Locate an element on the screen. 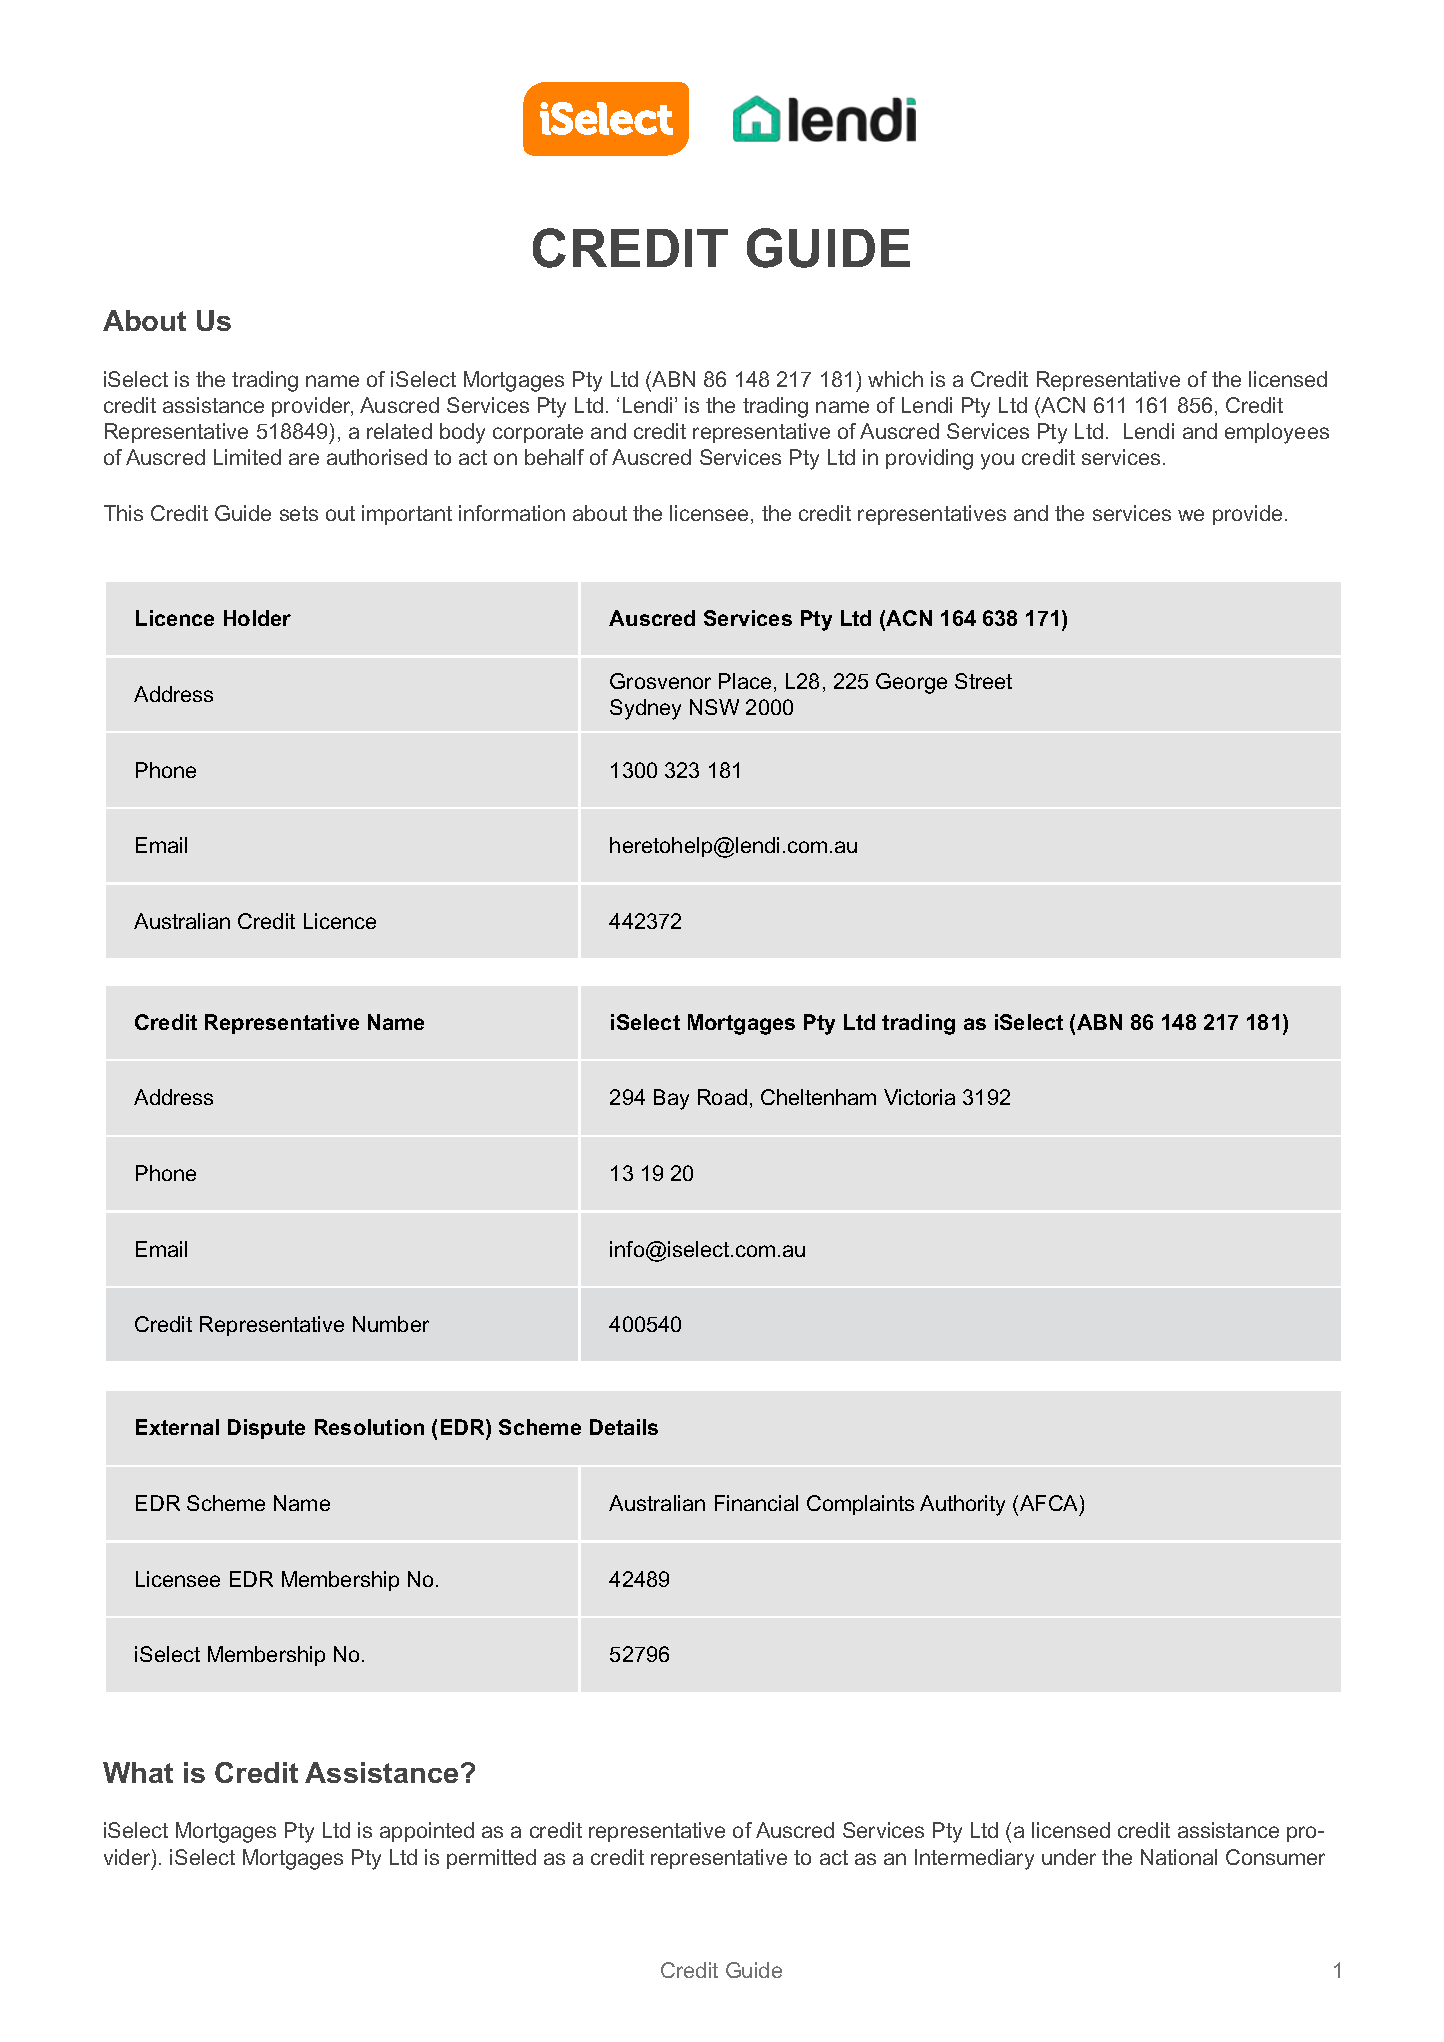  Authority is located at coordinates (962, 1505).
